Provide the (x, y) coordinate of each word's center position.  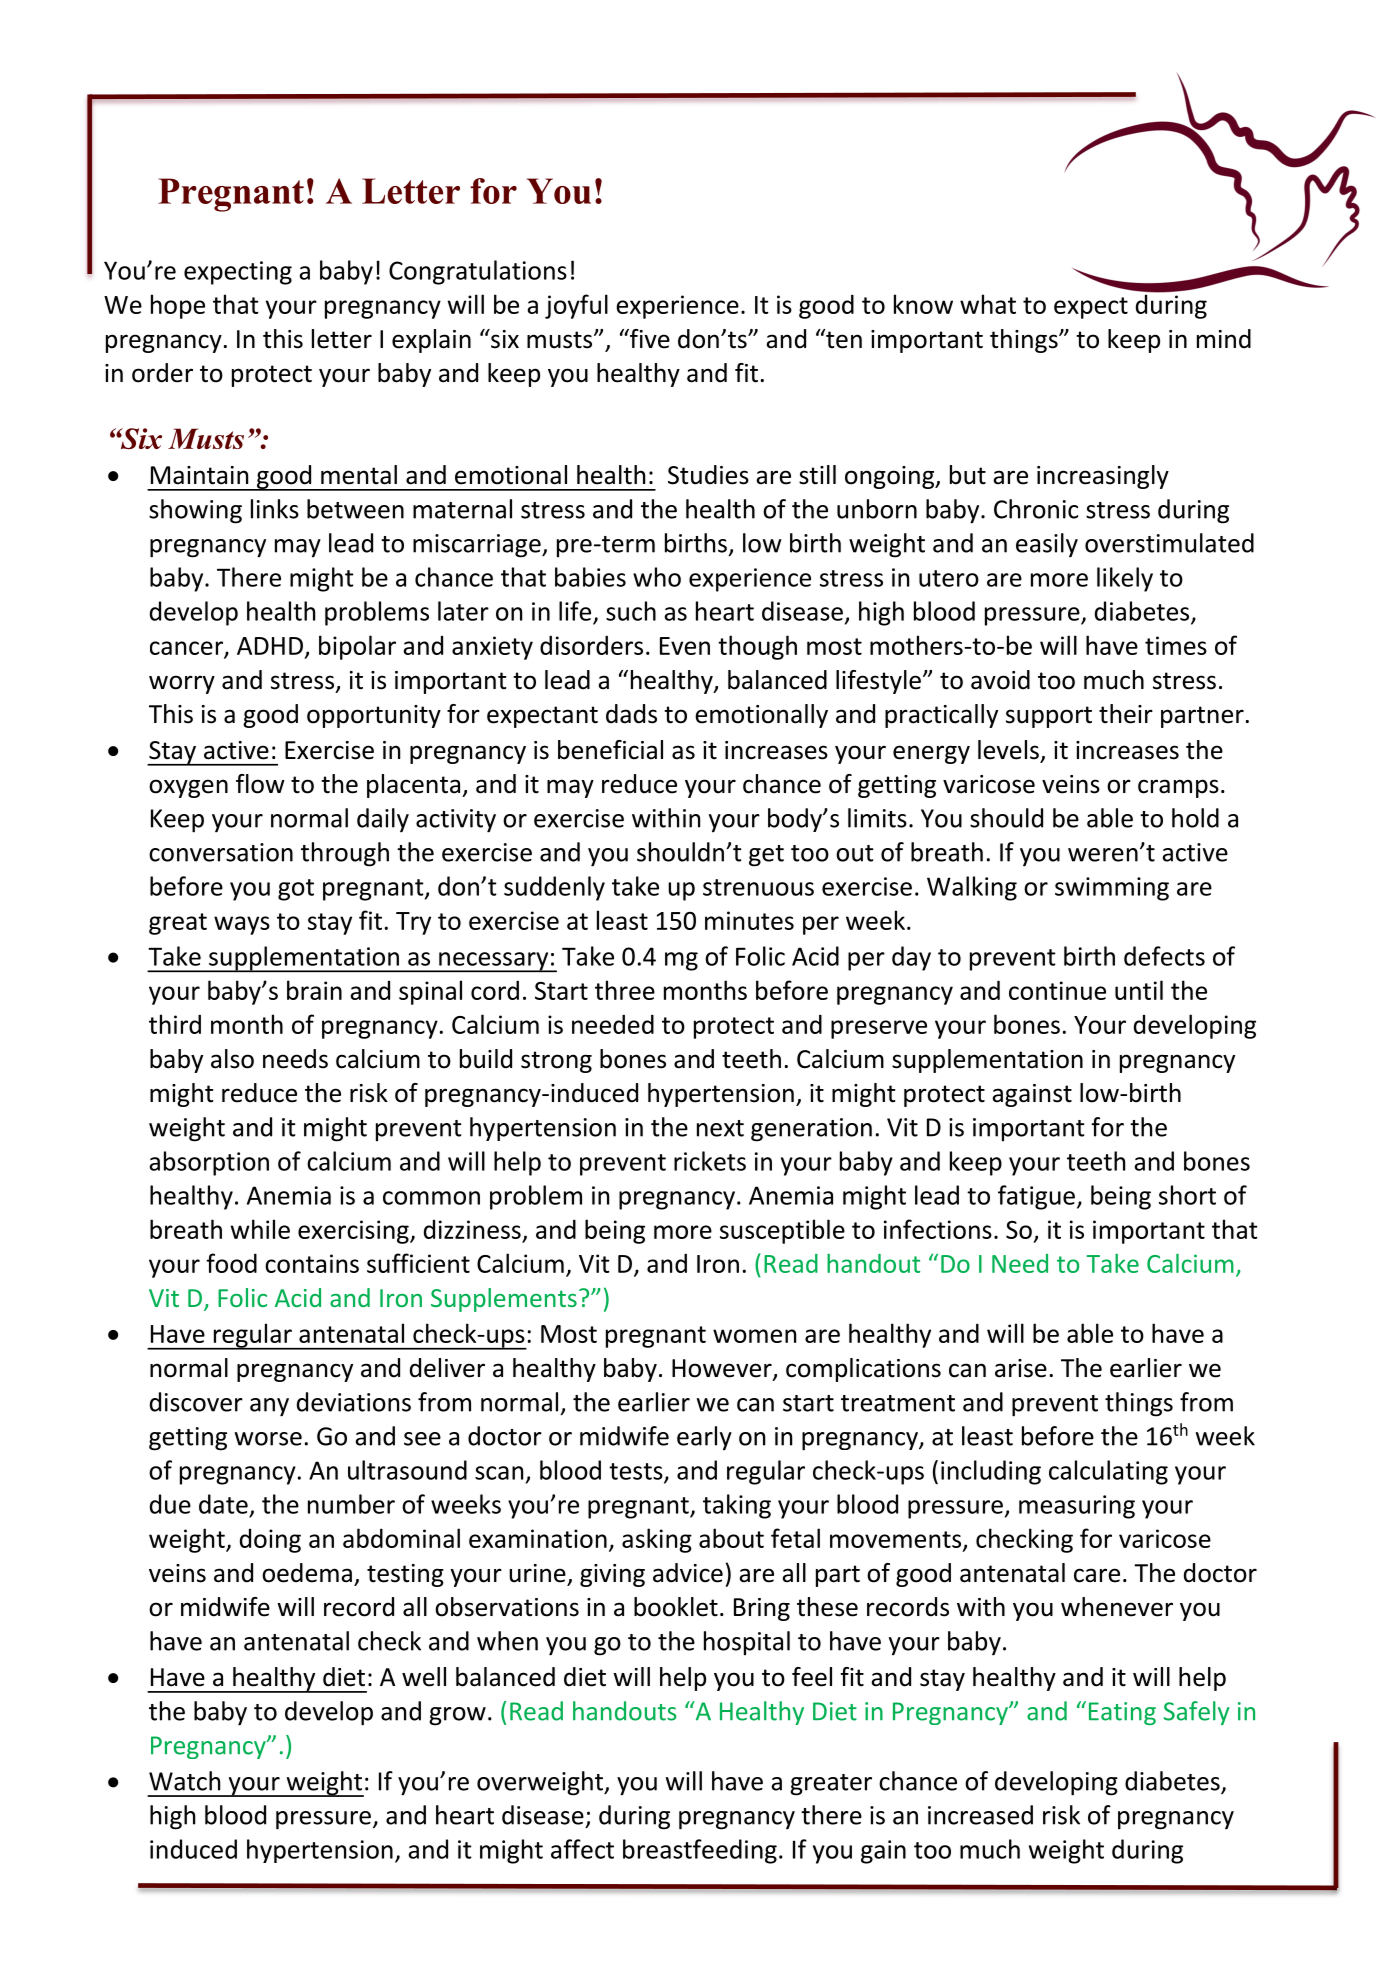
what (988, 304)
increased (980, 1815)
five (649, 339)
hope (178, 306)
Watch (184, 1781)
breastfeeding (700, 1851)
